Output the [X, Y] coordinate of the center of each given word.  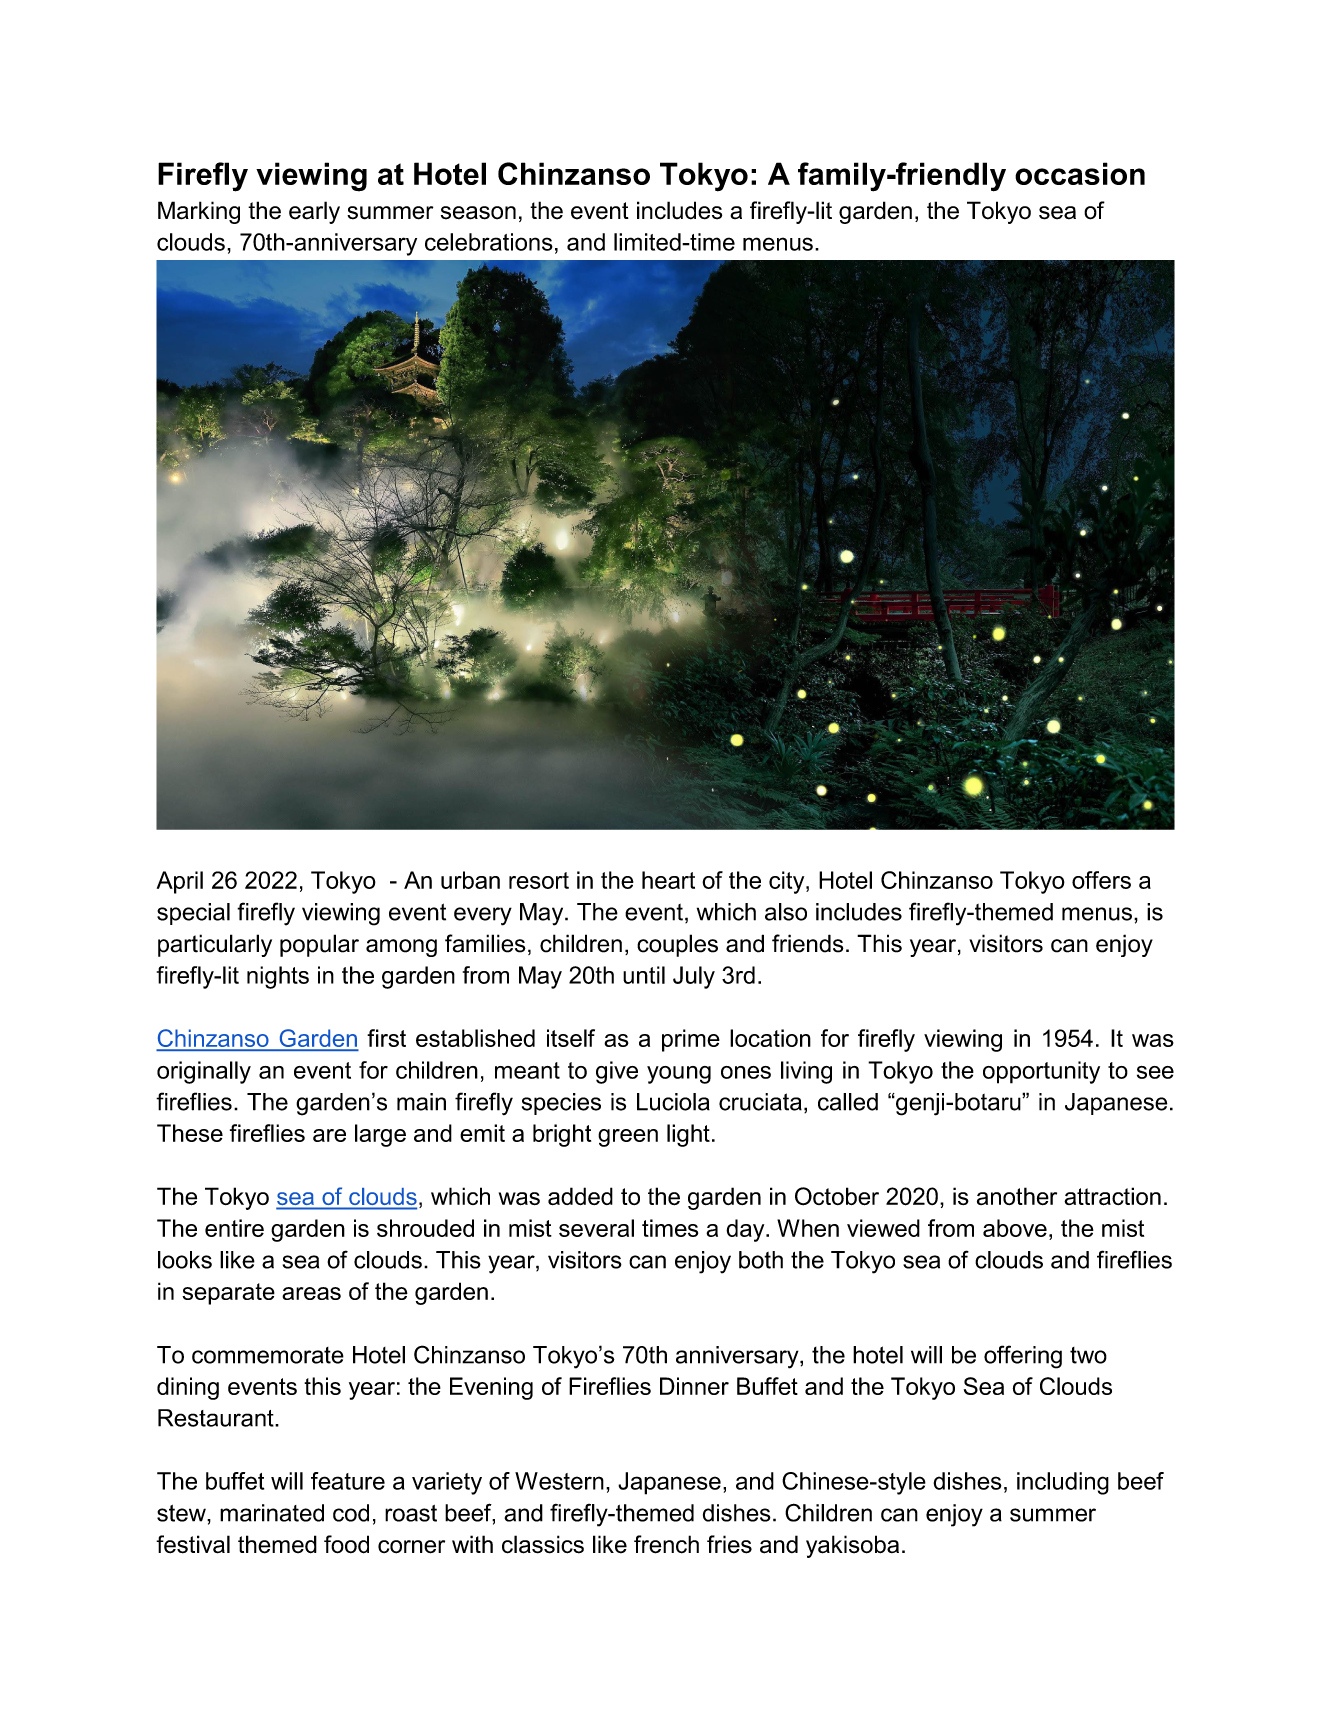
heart [668, 880]
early [314, 212]
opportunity [1041, 1072]
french [666, 1544]
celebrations [489, 242]
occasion [1080, 173]
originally [204, 1072]
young [679, 1075]
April [180, 882]
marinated [272, 1513]
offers [1101, 880]
